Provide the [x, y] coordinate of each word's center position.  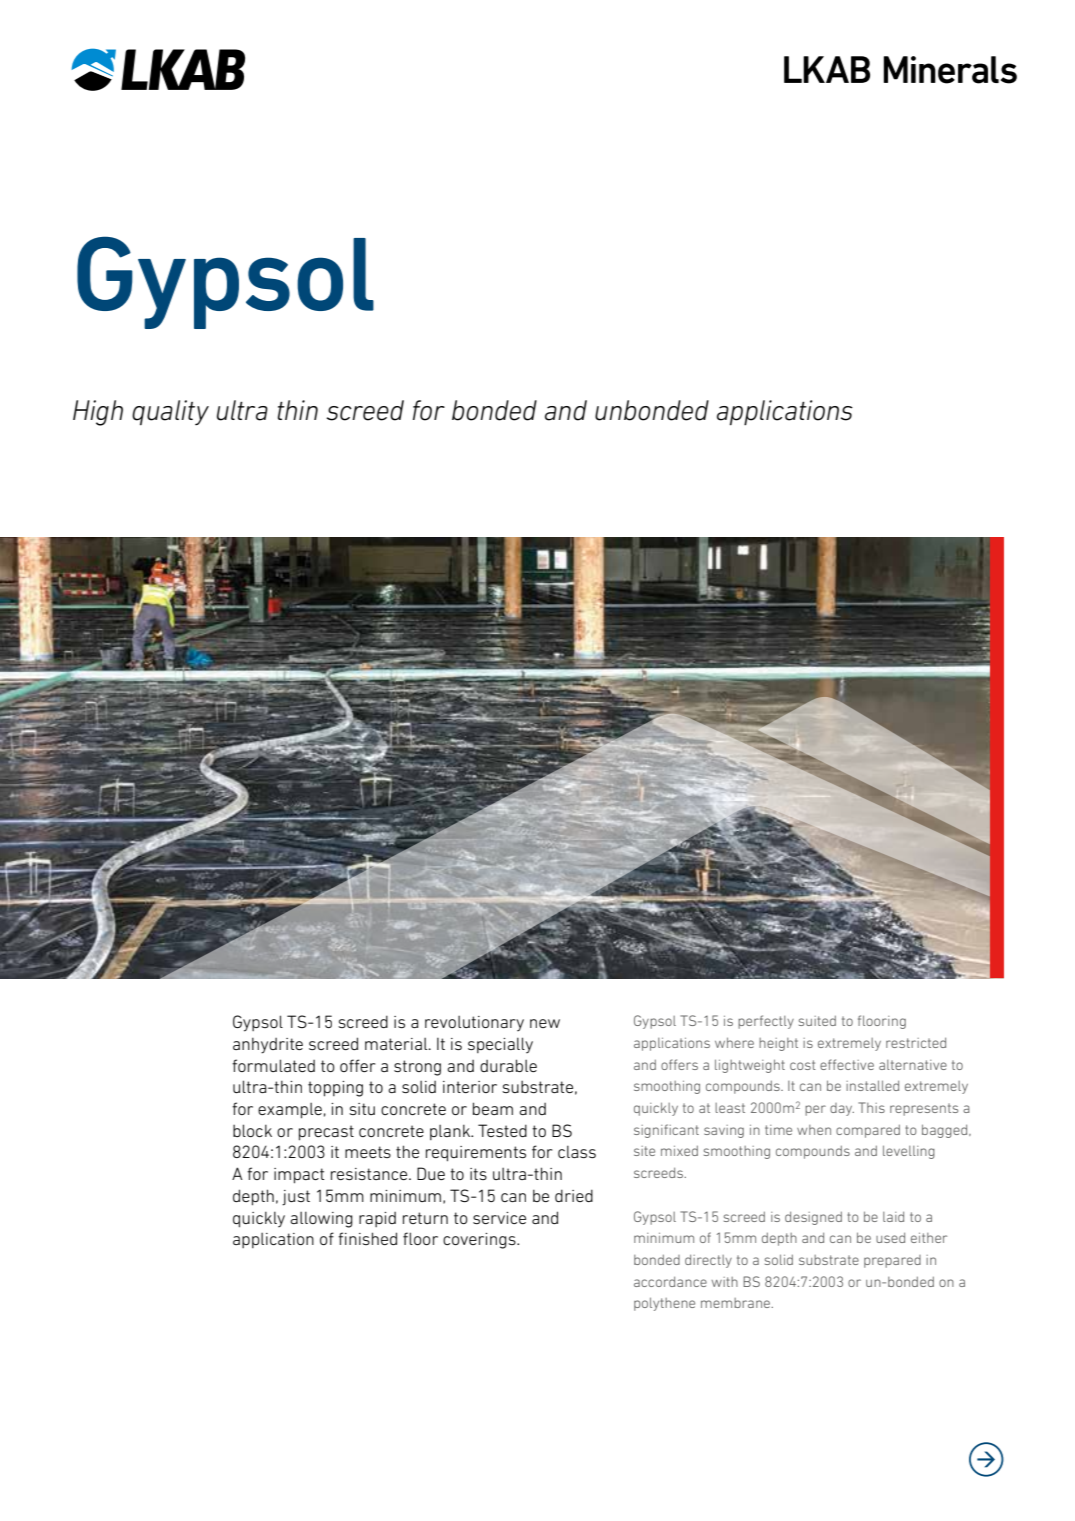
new [545, 1023]
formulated [273, 1065]
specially [500, 1045]
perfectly [766, 1022]
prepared [892, 1261]
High [98, 413]
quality [170, 412]
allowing [321, 1219]
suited [817, 1021]
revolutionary [474, 1023]
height [778, 1044]
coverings [480, 1241]
